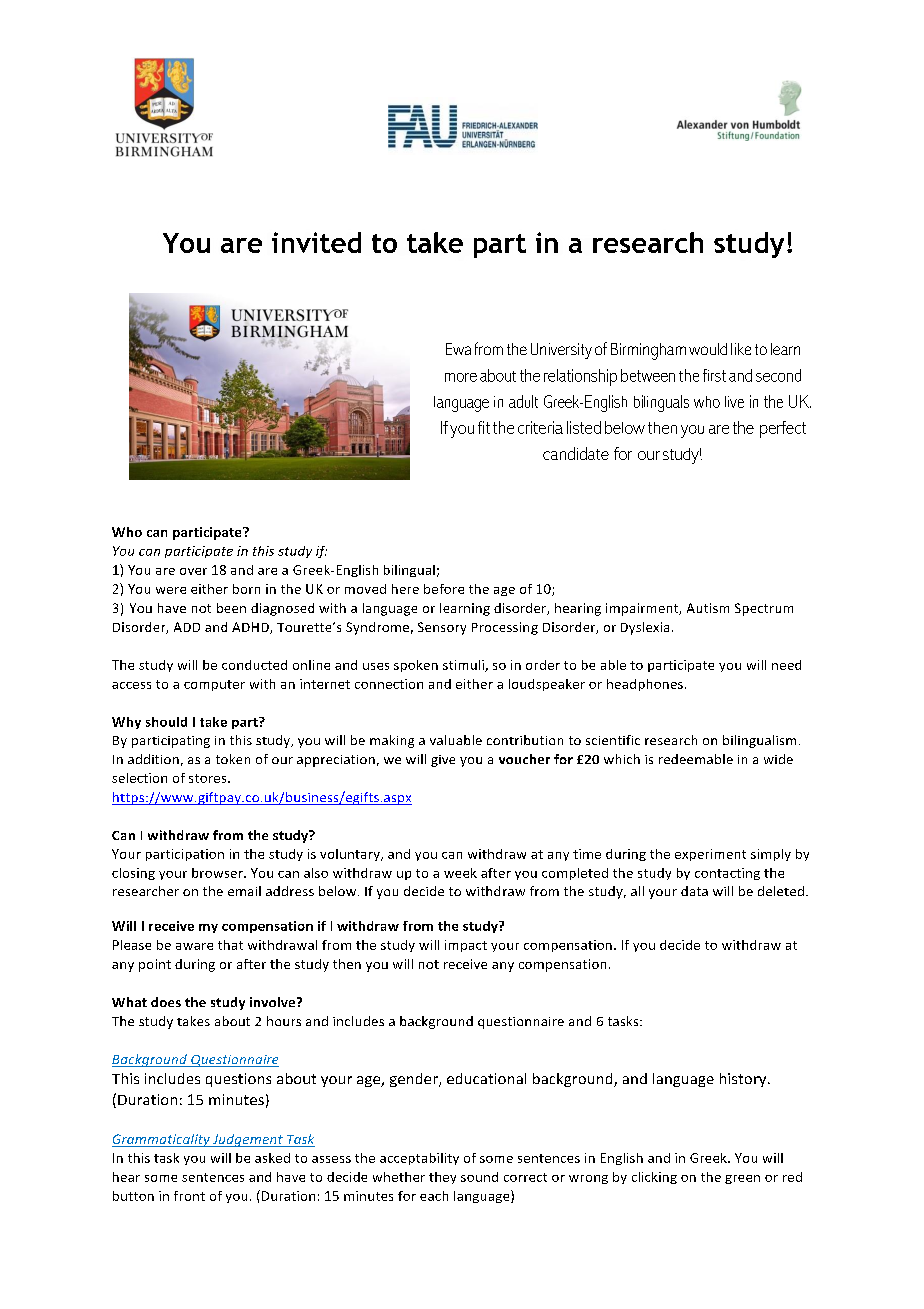 Image resolution: width=924 pixels, height=1309 pixels. What do you see at coordinates (466, 946) in the image?
I see `impact` at bounding box center [466, 946].
